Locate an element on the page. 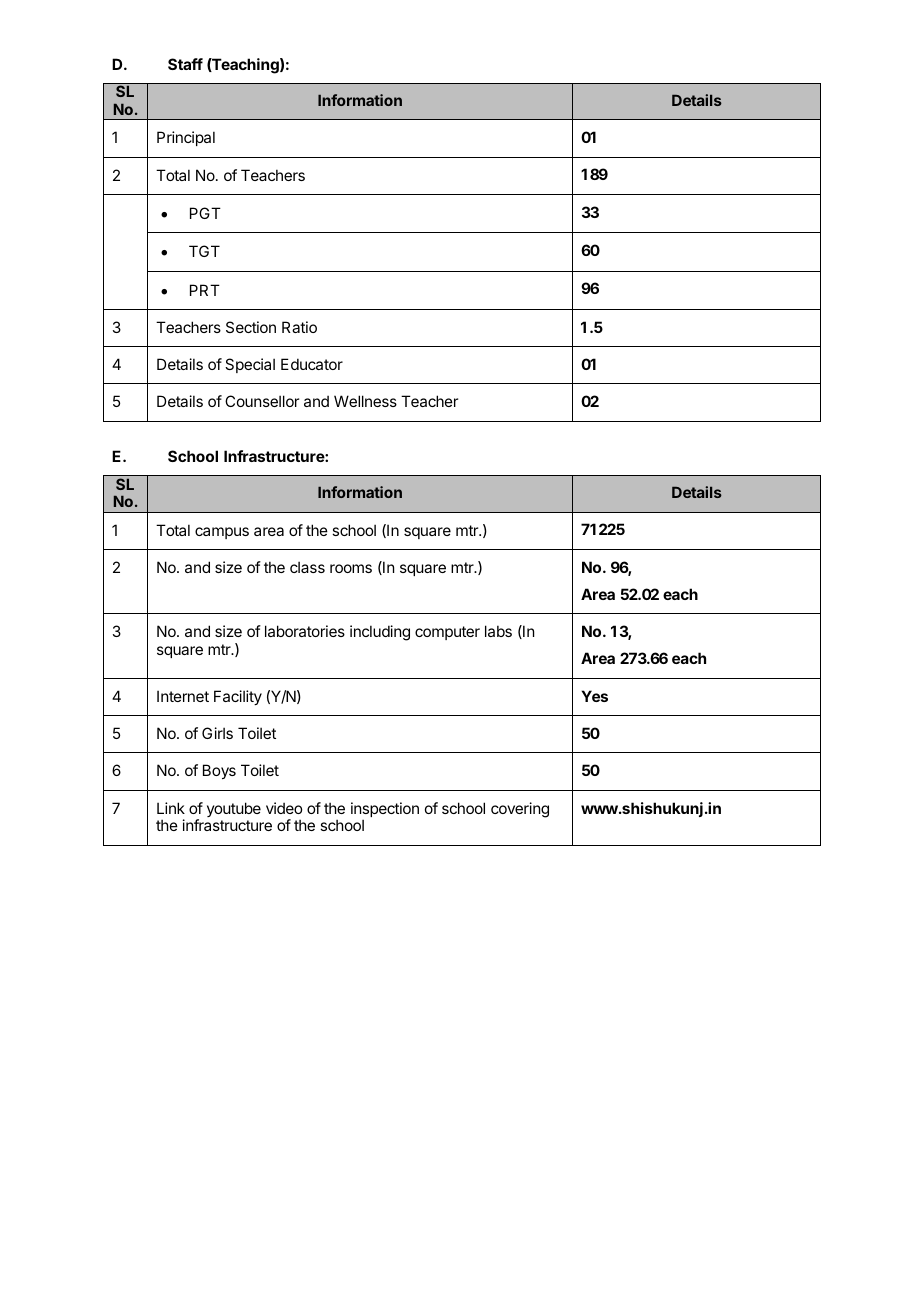 The width and height of the image is (924, 1308). Wellness is located at coordinates (365, 401).
